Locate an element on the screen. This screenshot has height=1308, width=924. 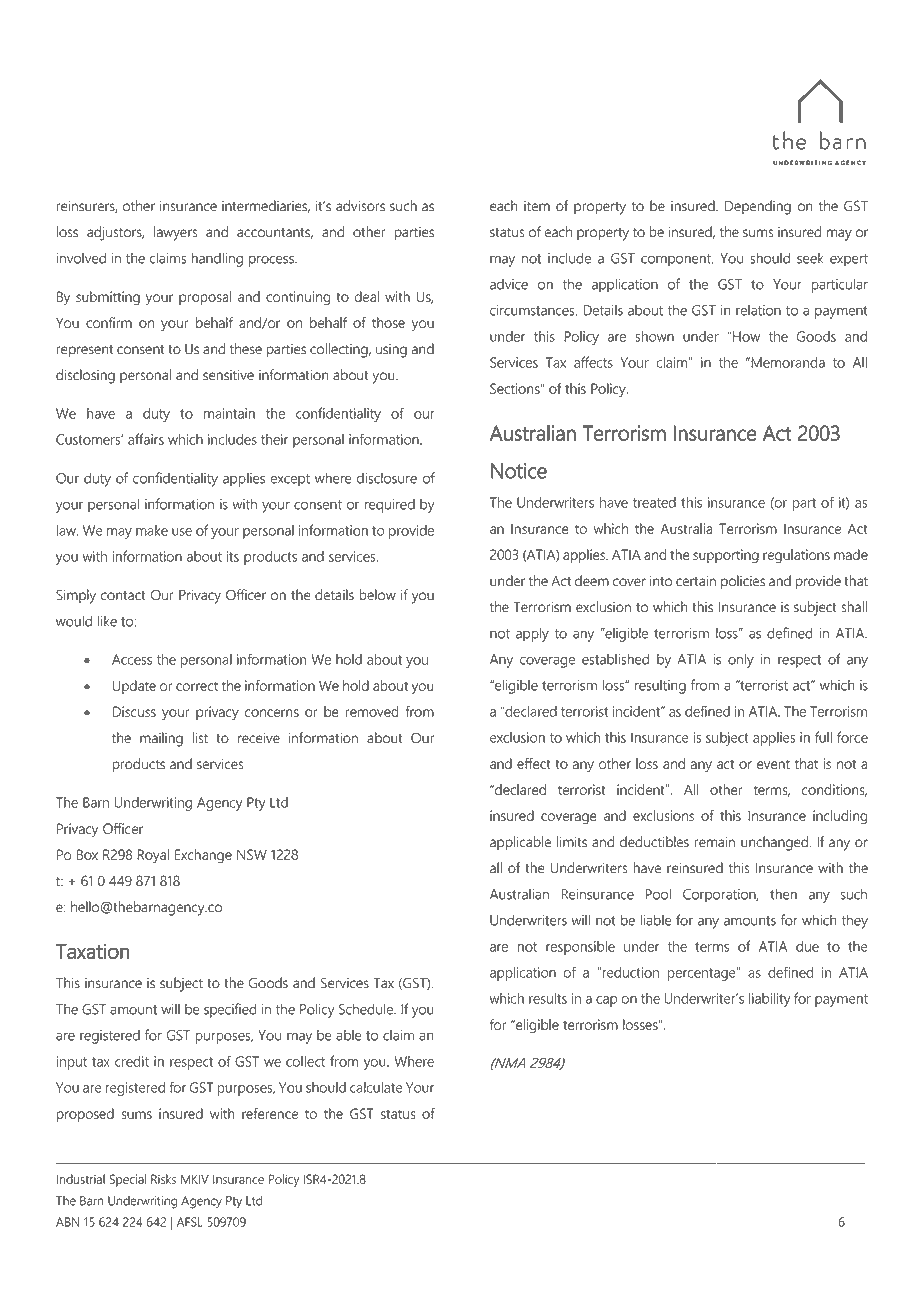
below is located at coordinates (377, 595).
